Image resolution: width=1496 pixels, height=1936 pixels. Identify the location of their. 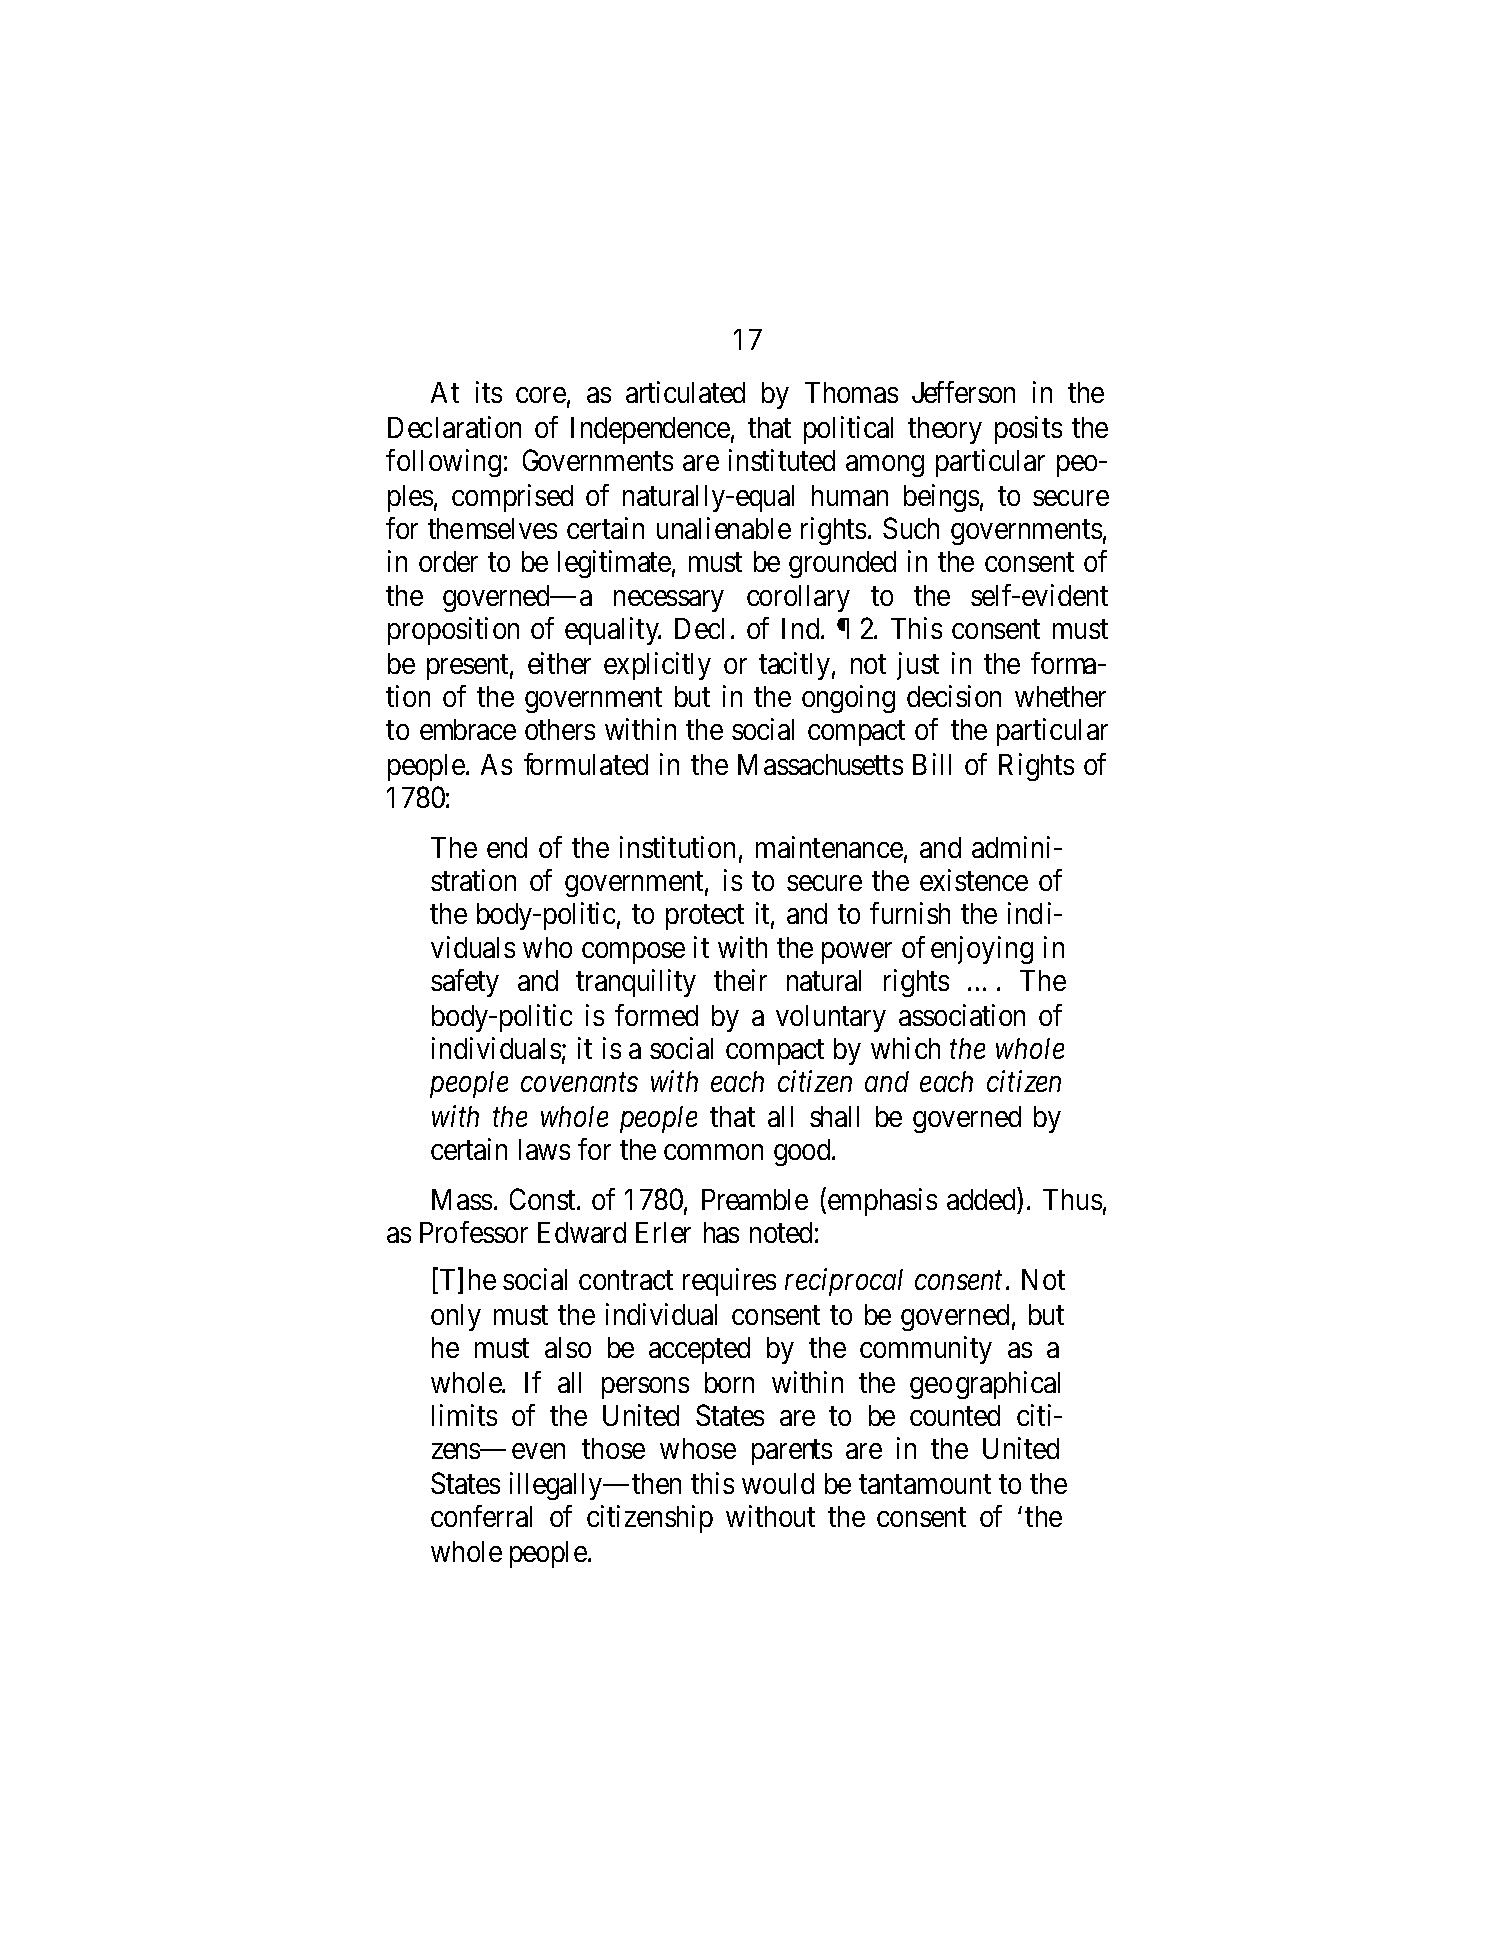
(740, 980).
